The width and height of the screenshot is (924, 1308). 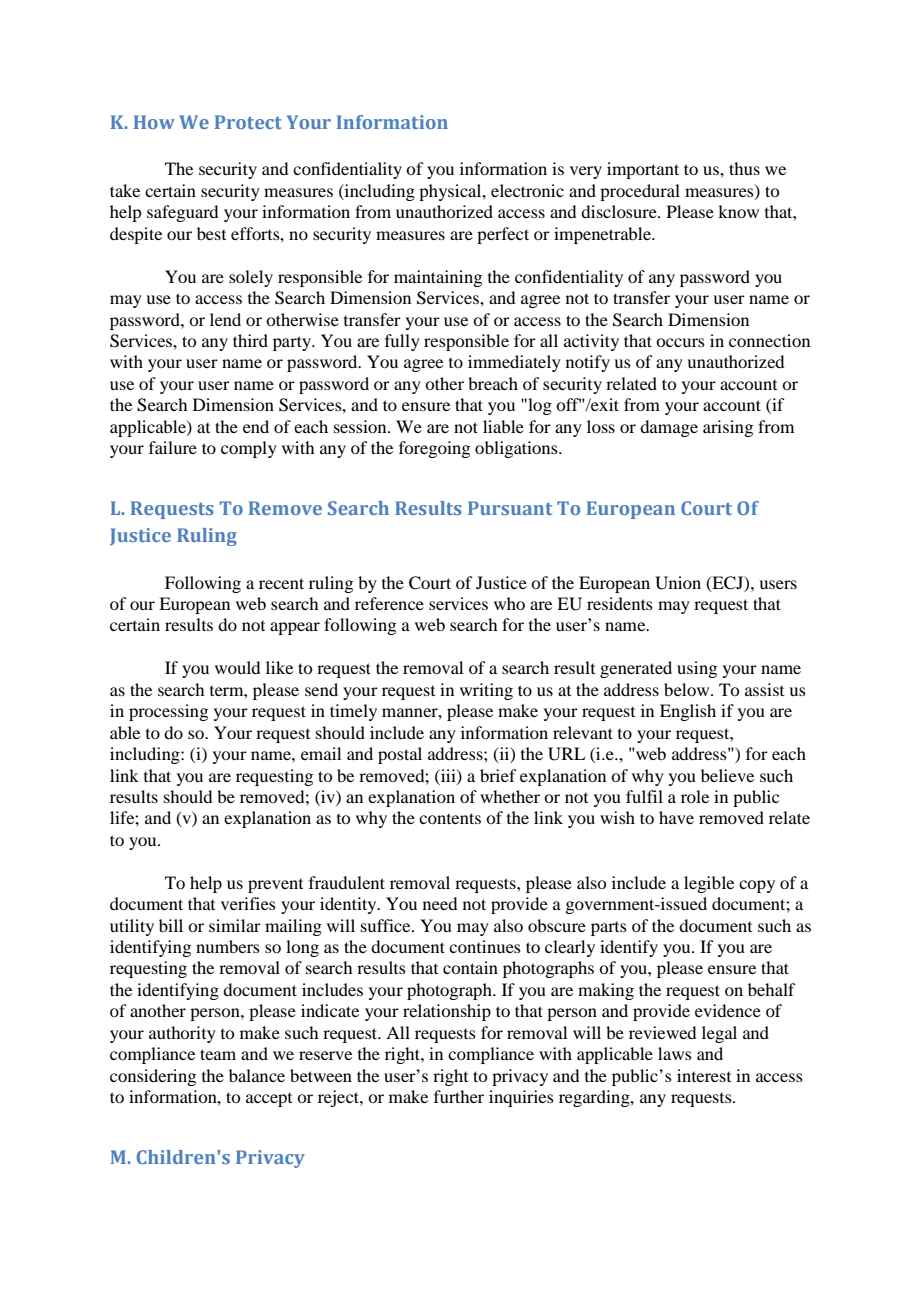 I want to click on have, so click(x=676, y=817).
